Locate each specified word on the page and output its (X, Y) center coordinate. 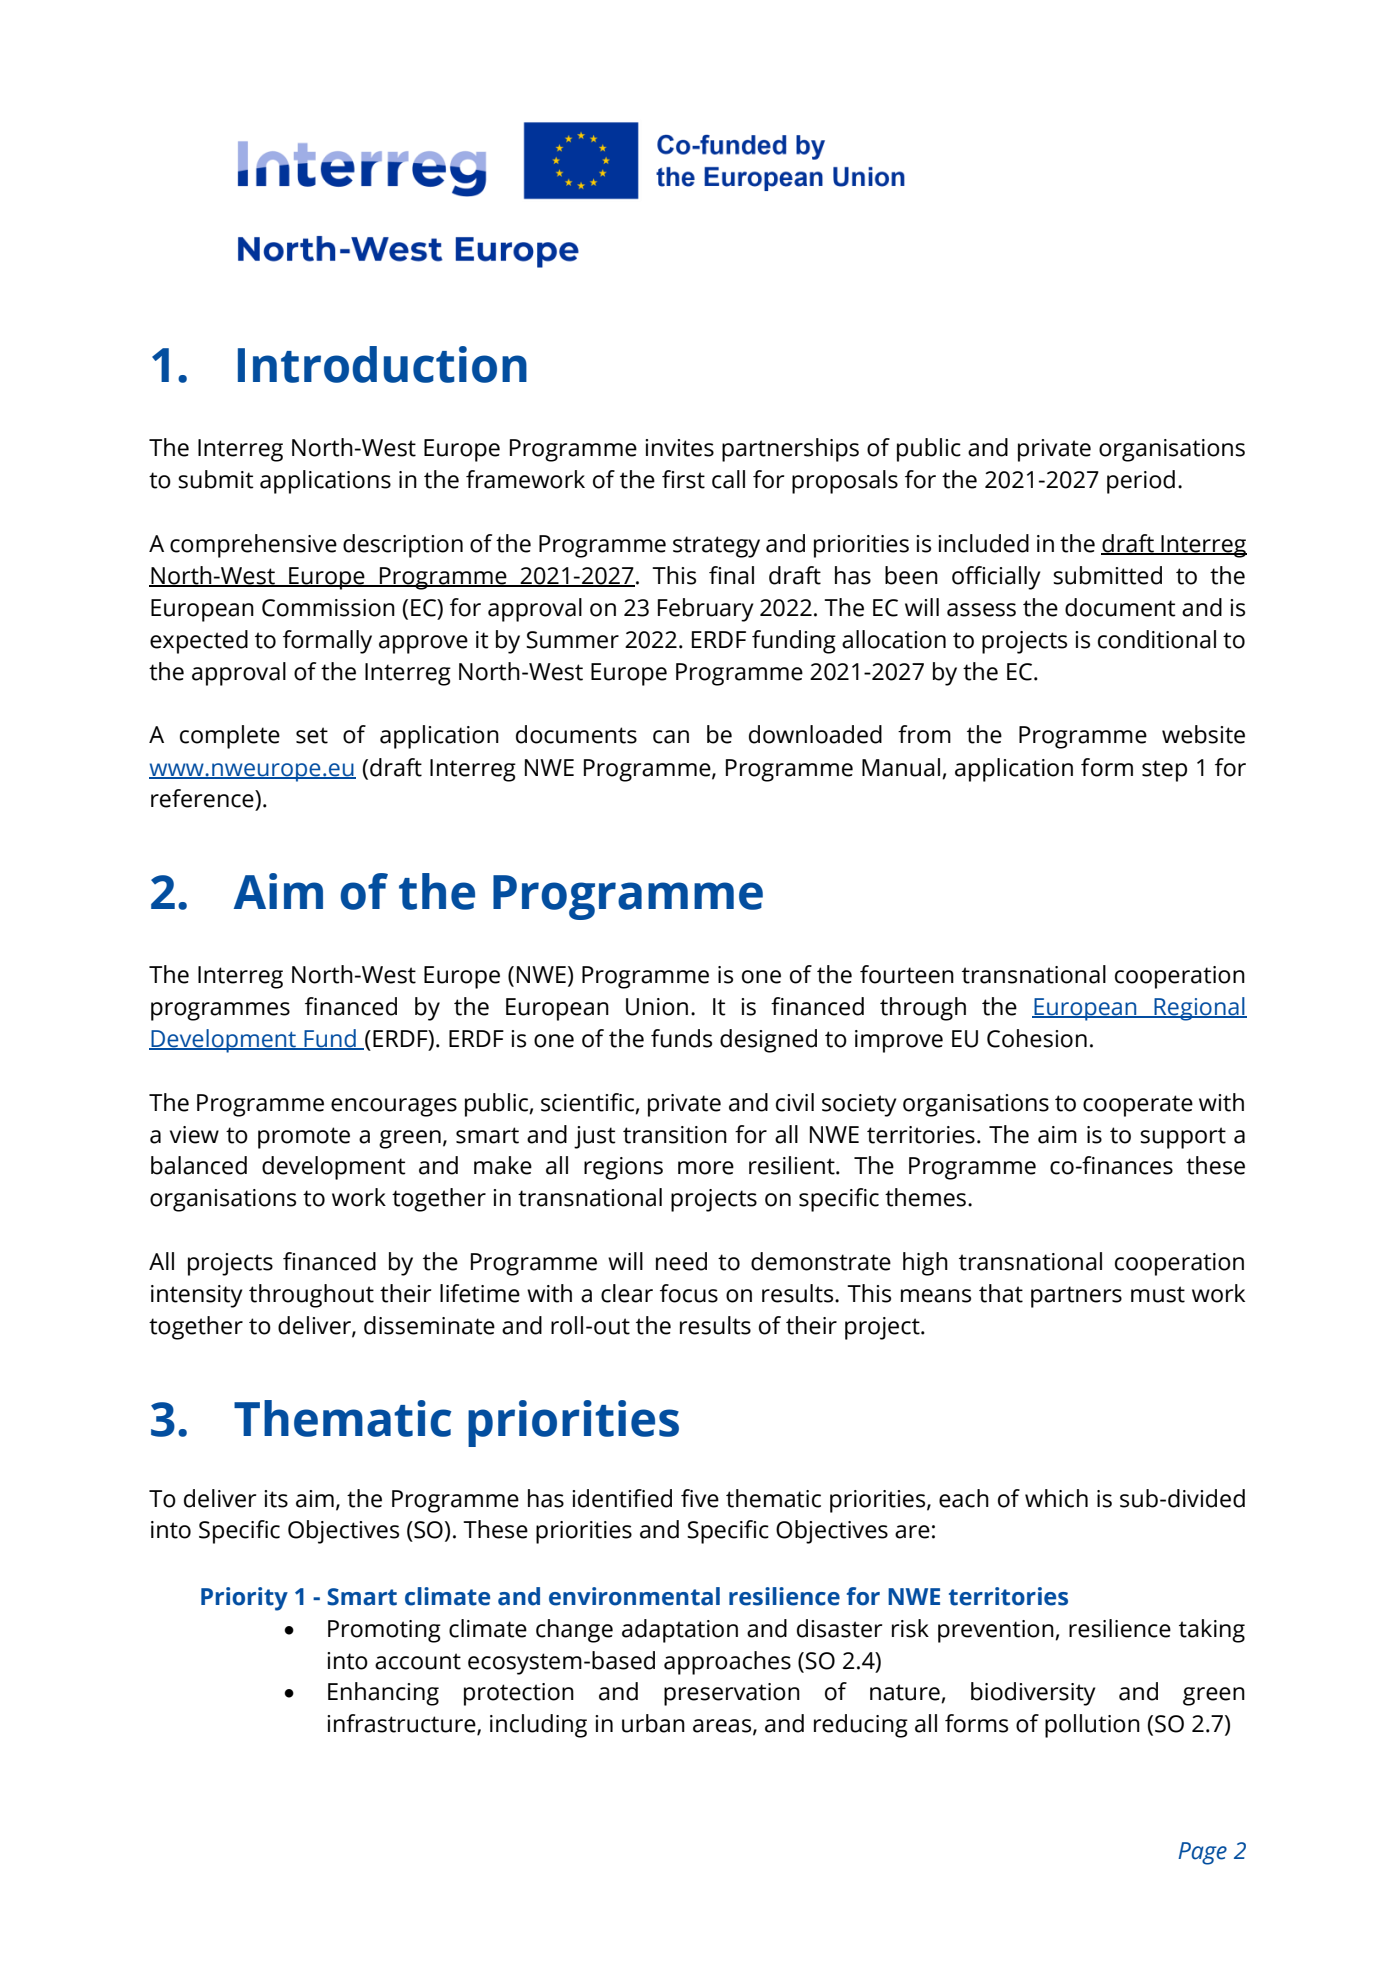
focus (689, 1293)
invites (679, 448)
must (1158, 1294)
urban (653, 1723)
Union (657, 1007)
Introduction (382, 364)
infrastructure (402, 1724)
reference (203, 798)
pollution (1092, 1726)
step (1164, 771)
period (1141, 482)
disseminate (429, 1325)
